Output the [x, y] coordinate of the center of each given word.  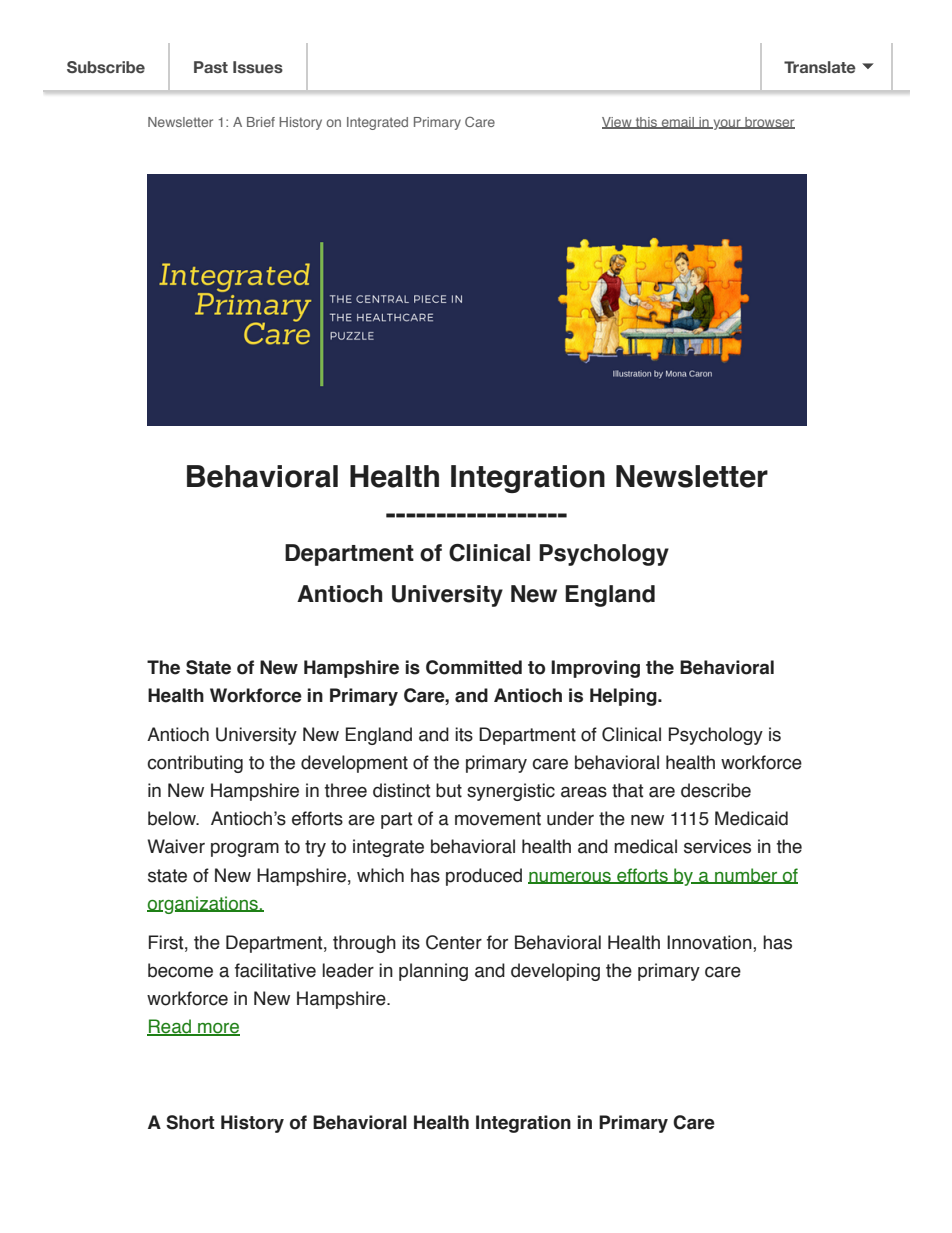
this [646, 123]
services [717, 846]
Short [190, 1122]
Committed [474, 667]
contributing [195, 764]
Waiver [176, 846]
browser [769, 123]
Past [211, 67]
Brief [261, 122]
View [618, 123]
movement [498, 819]
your [727, 124]
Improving [595, 669]
